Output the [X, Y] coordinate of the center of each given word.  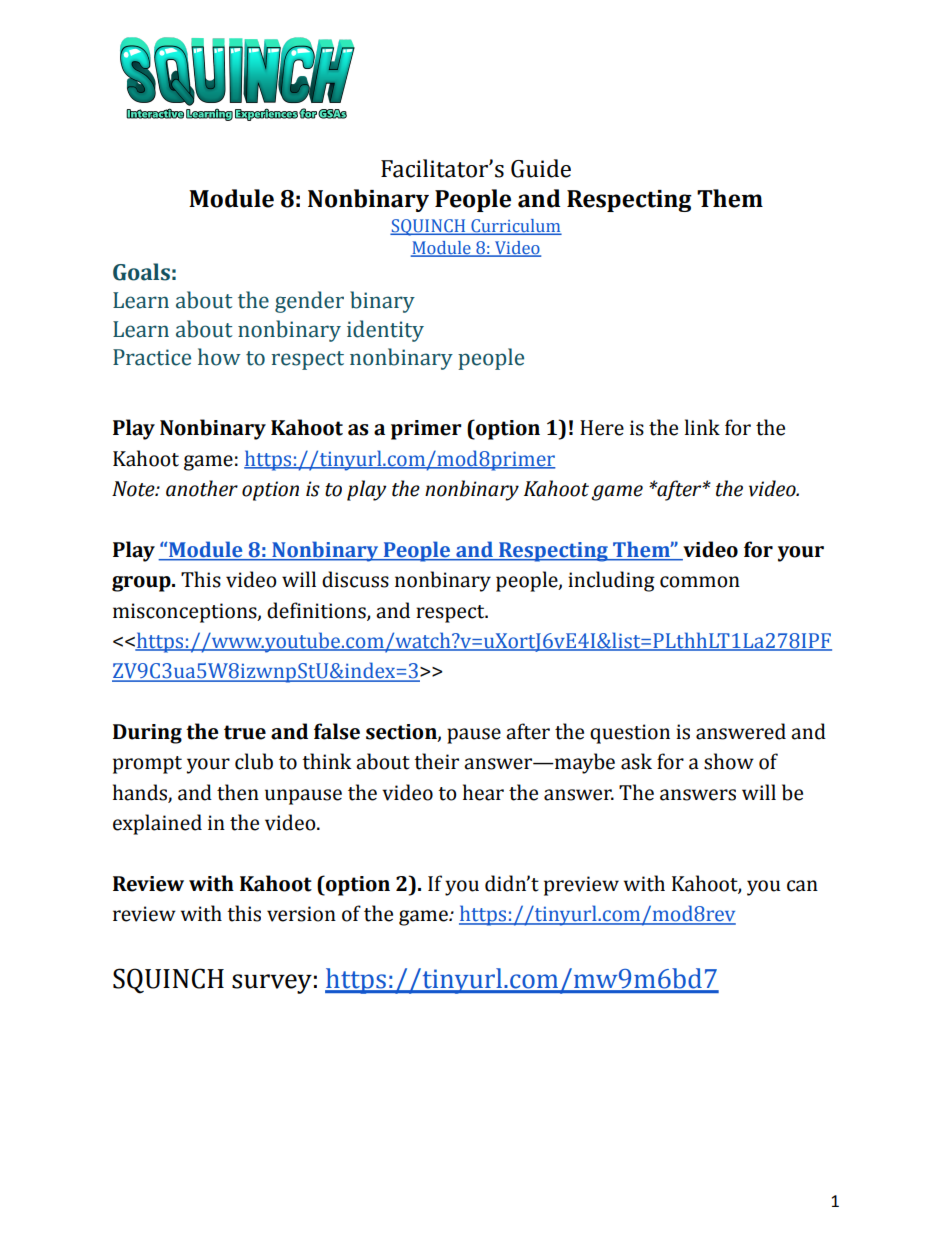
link [702, 427]
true [245, 732]
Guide [541, 168]
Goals [141, 272]
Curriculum [515, 226]
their [436, 761]
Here [602, 428]
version [301, 914]
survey [272, 984]
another [202, 488]
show [729, 761]
